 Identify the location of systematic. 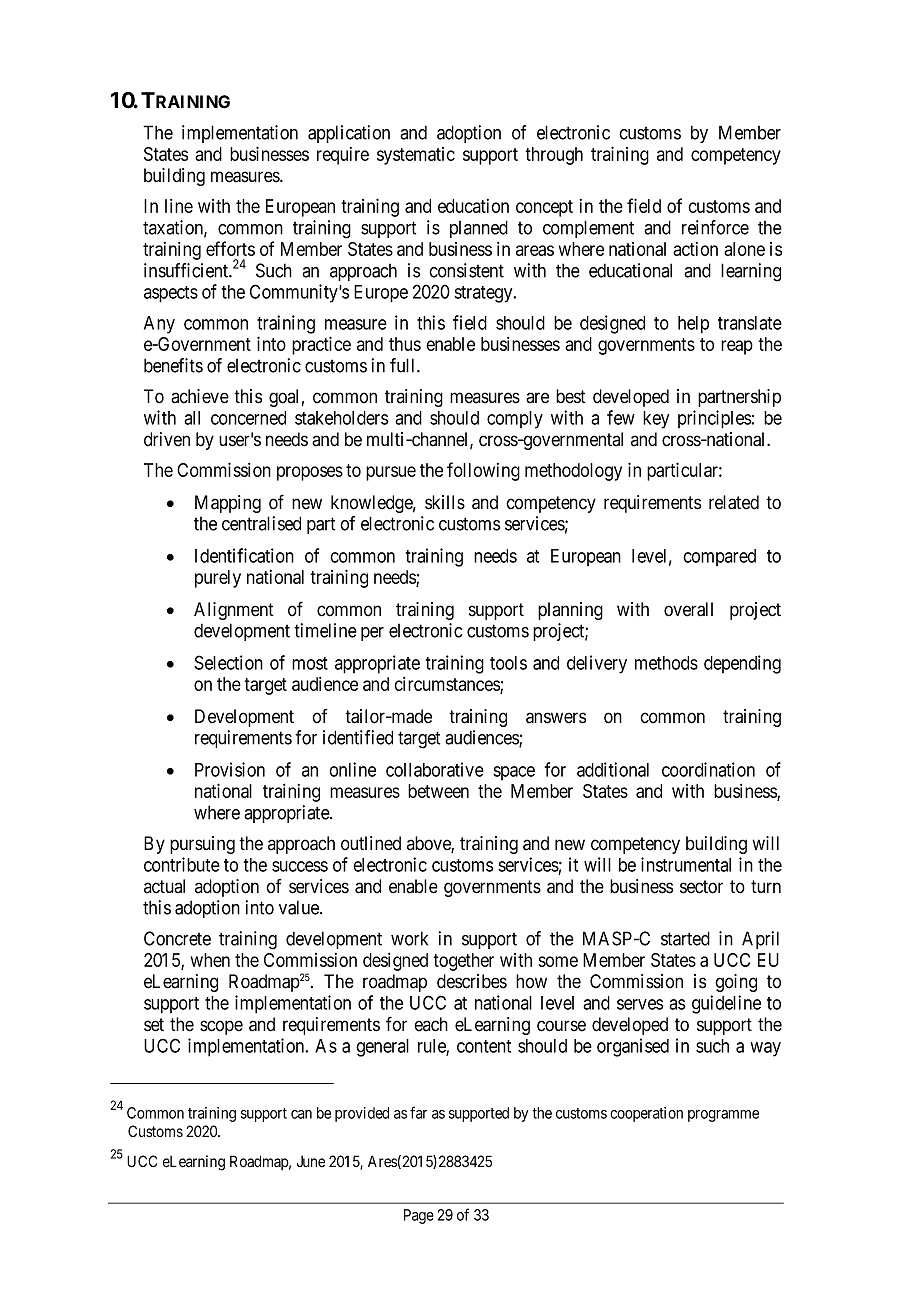
(416, 156).
